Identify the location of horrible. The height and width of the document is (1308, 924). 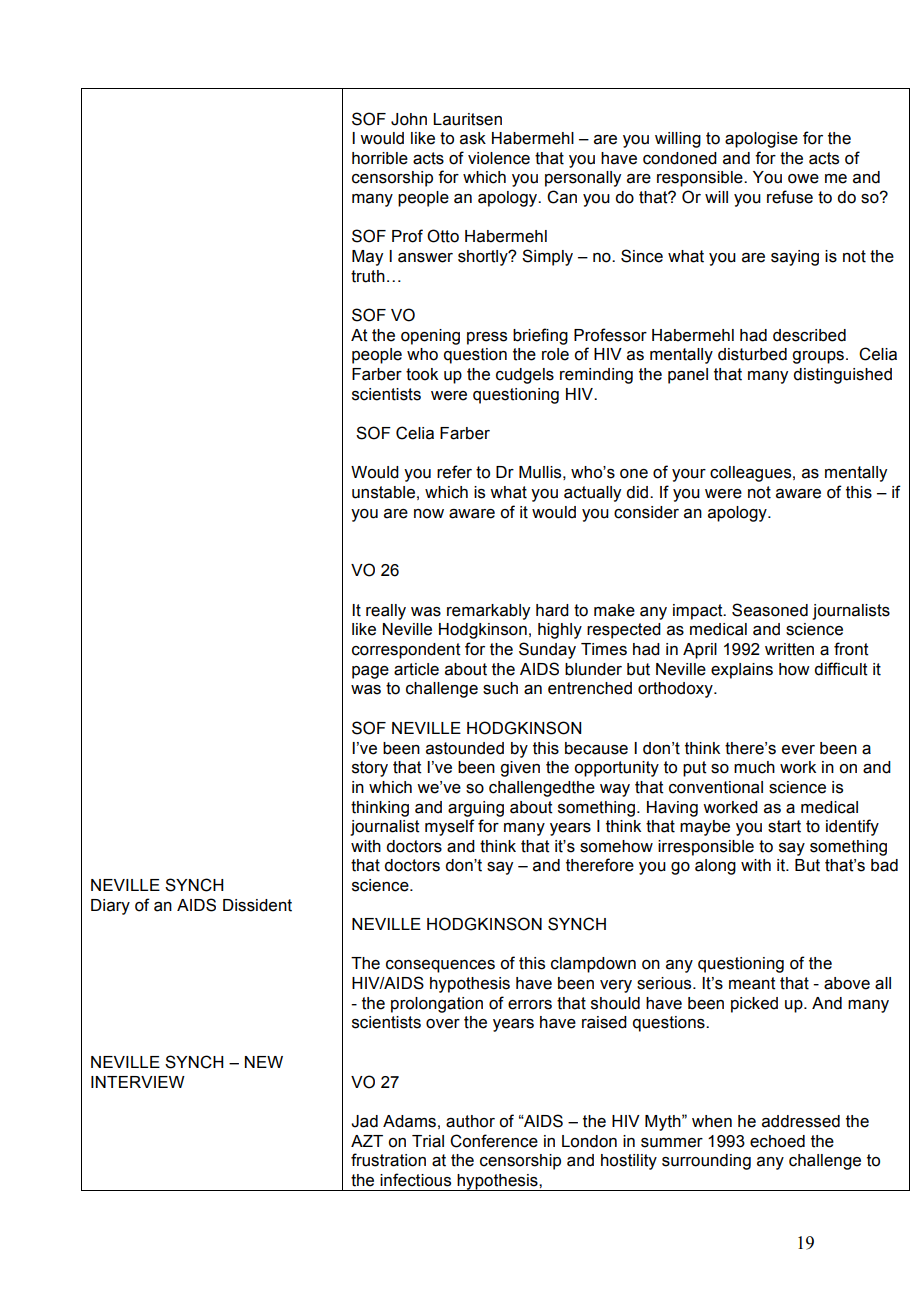
(380, 158).
